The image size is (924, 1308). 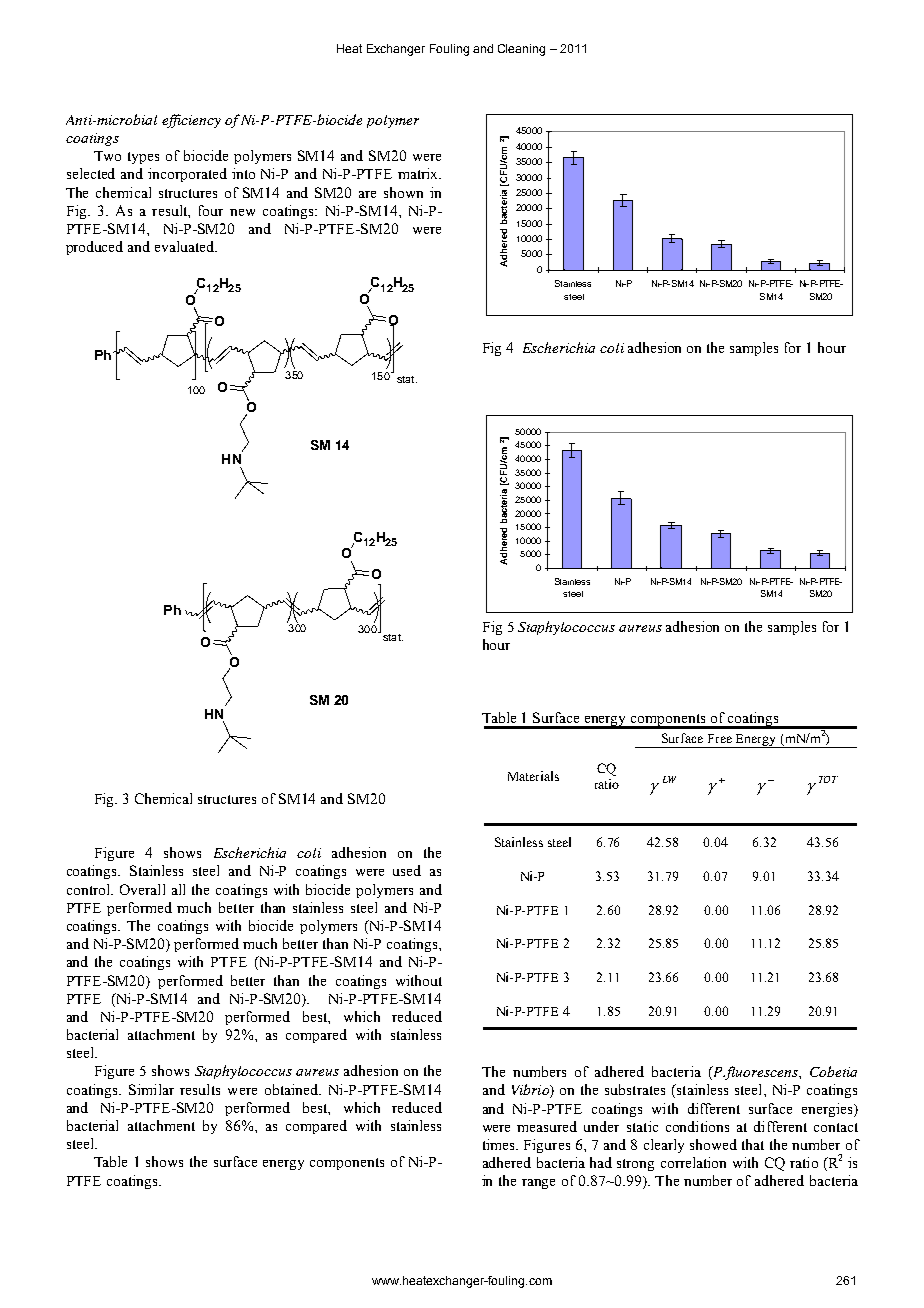 What do you see at coordinates (500, 1144) in the screenshot?
I see `times` at bounding box center [500, 1144].
